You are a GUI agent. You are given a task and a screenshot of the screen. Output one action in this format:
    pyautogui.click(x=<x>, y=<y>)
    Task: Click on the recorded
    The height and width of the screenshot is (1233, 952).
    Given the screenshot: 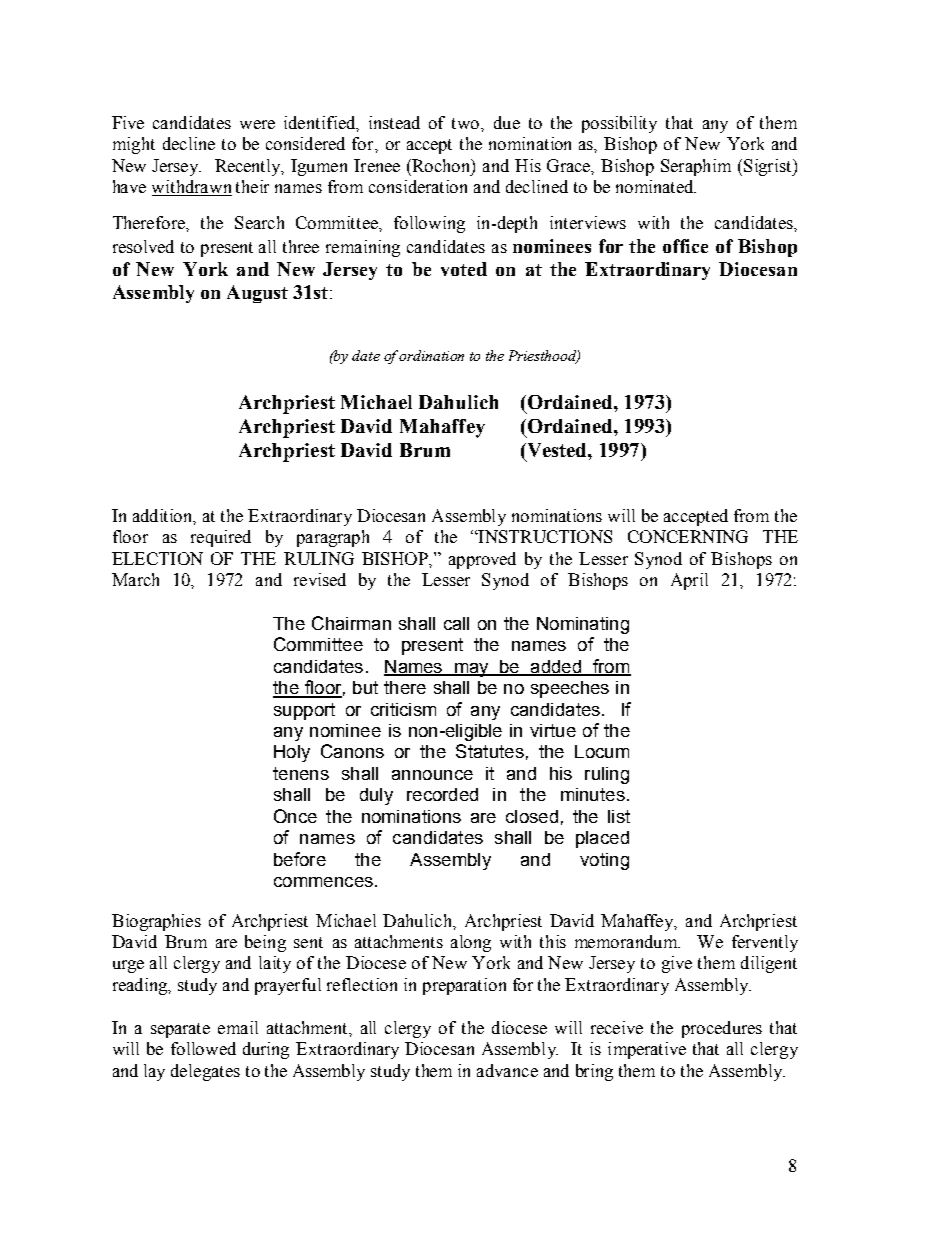 What is the action you would take?
    pyautogui.click(x=442, y=794)
